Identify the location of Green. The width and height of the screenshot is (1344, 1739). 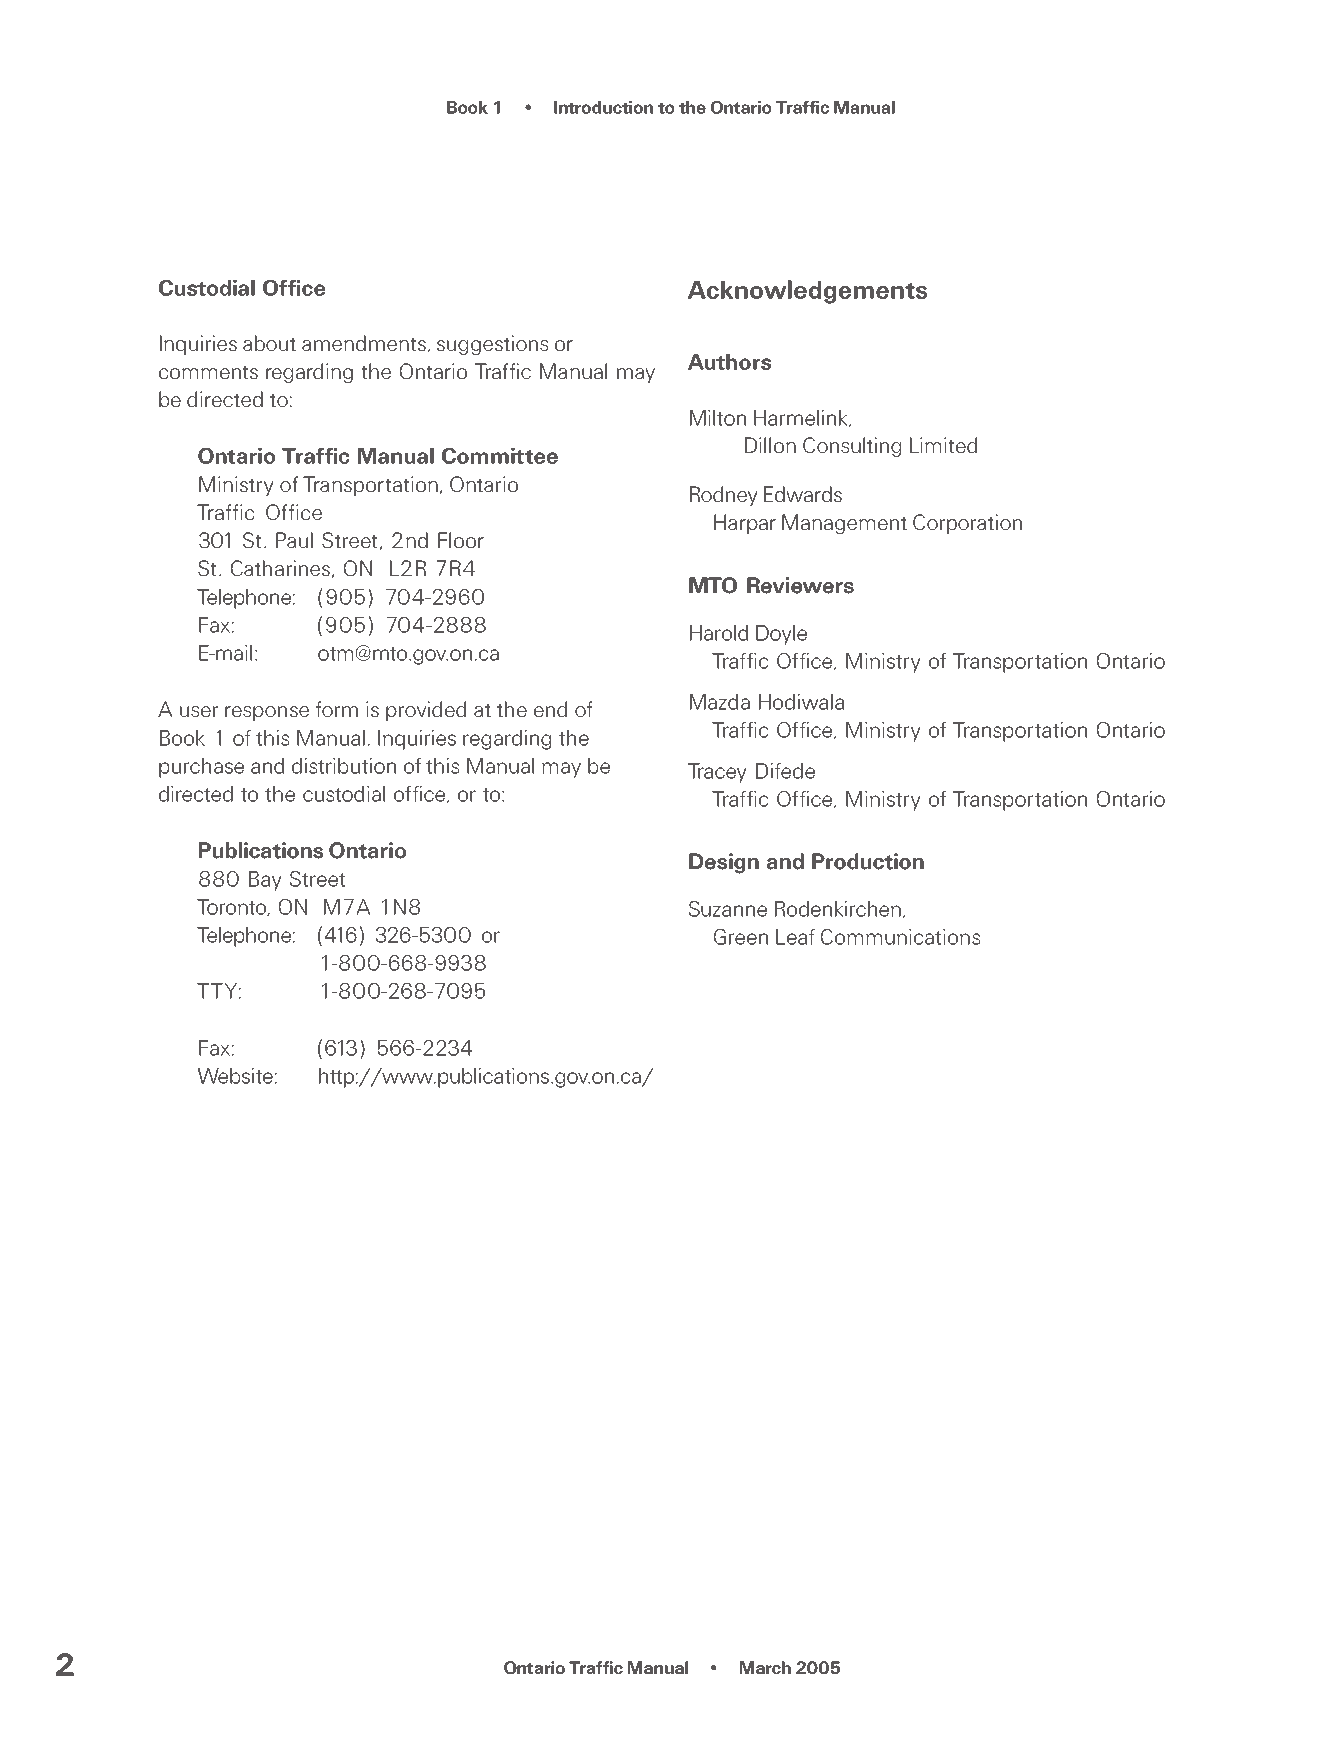
(741, 937).
